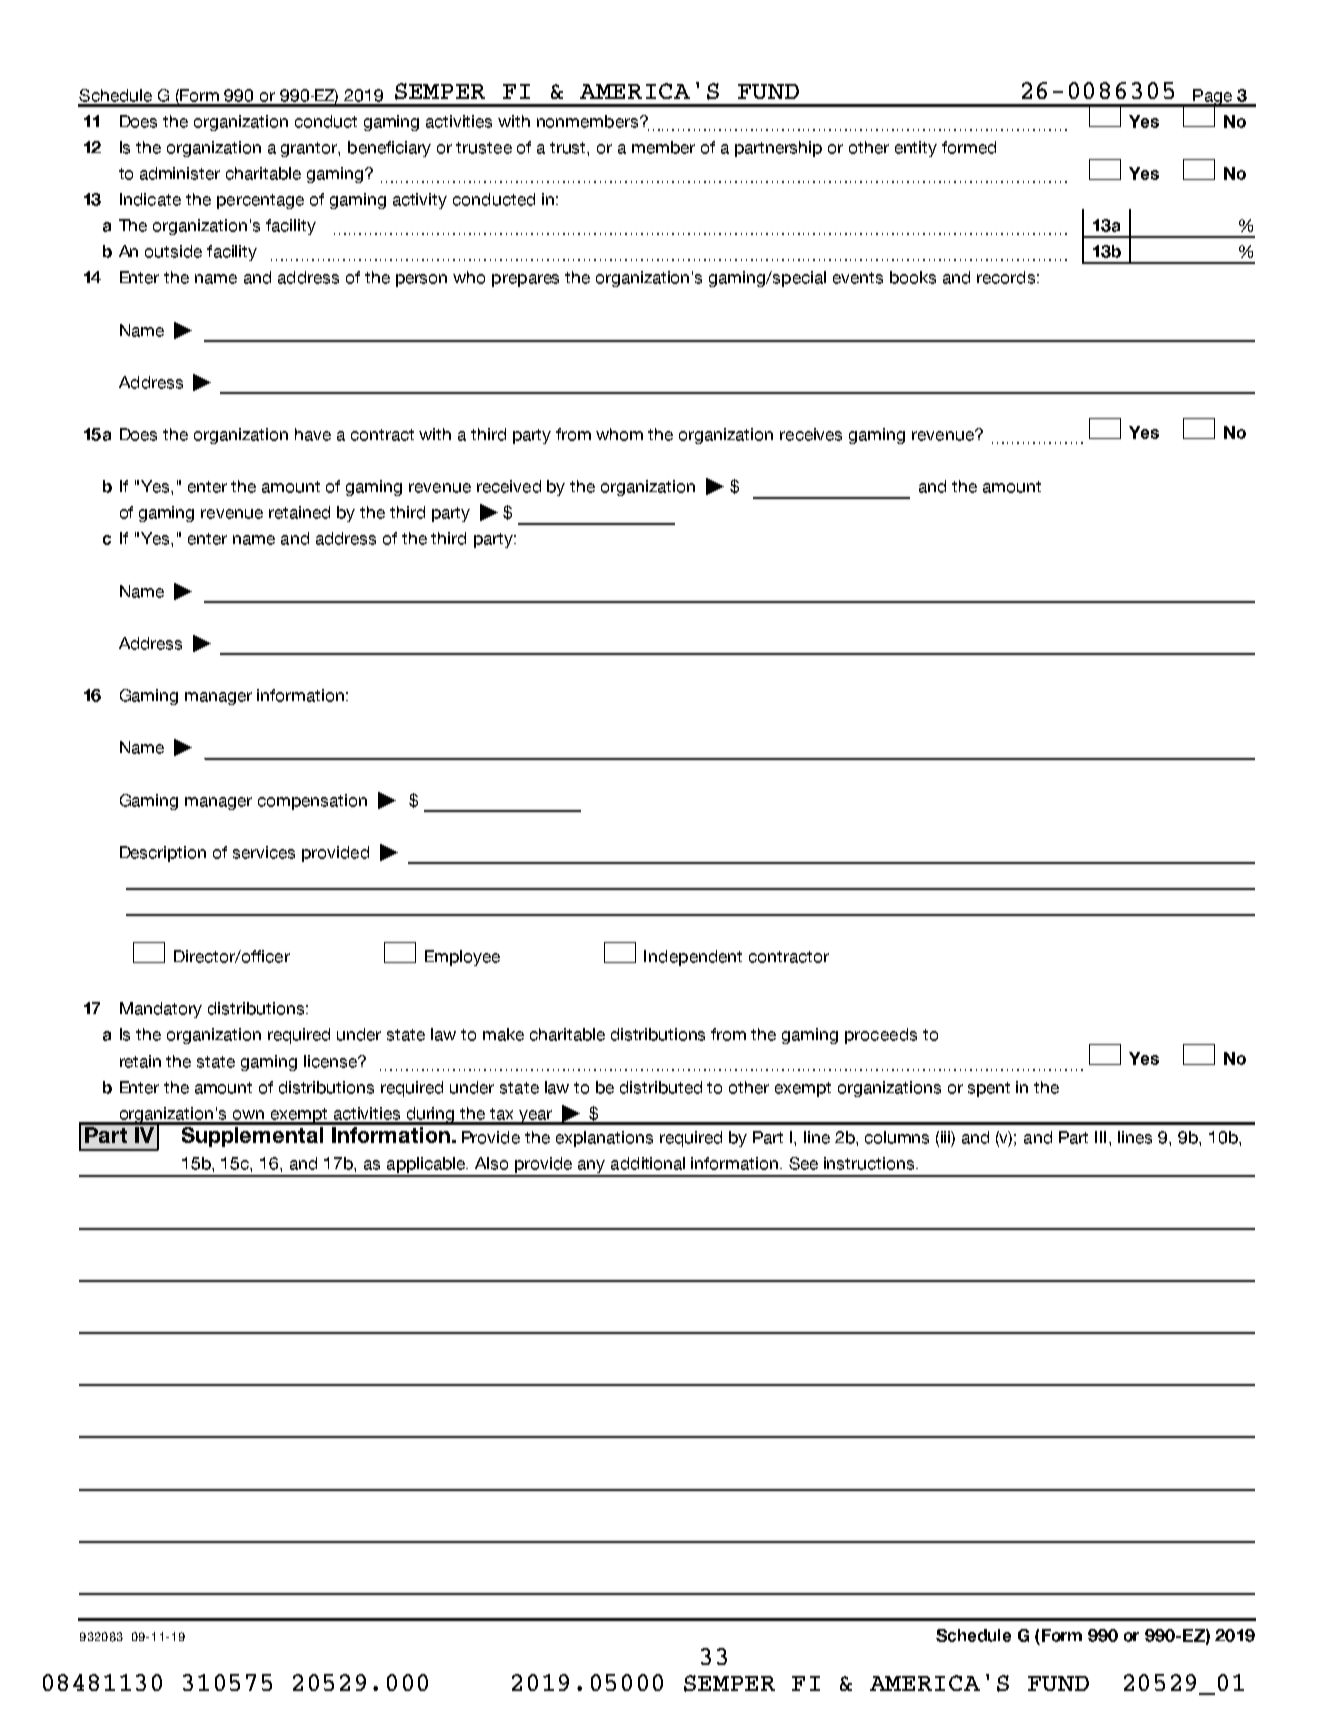 The width and height of the image is (1332, 1723). Describe the element at coordinates (811, 434) in the image. I see `receives` at that location.
